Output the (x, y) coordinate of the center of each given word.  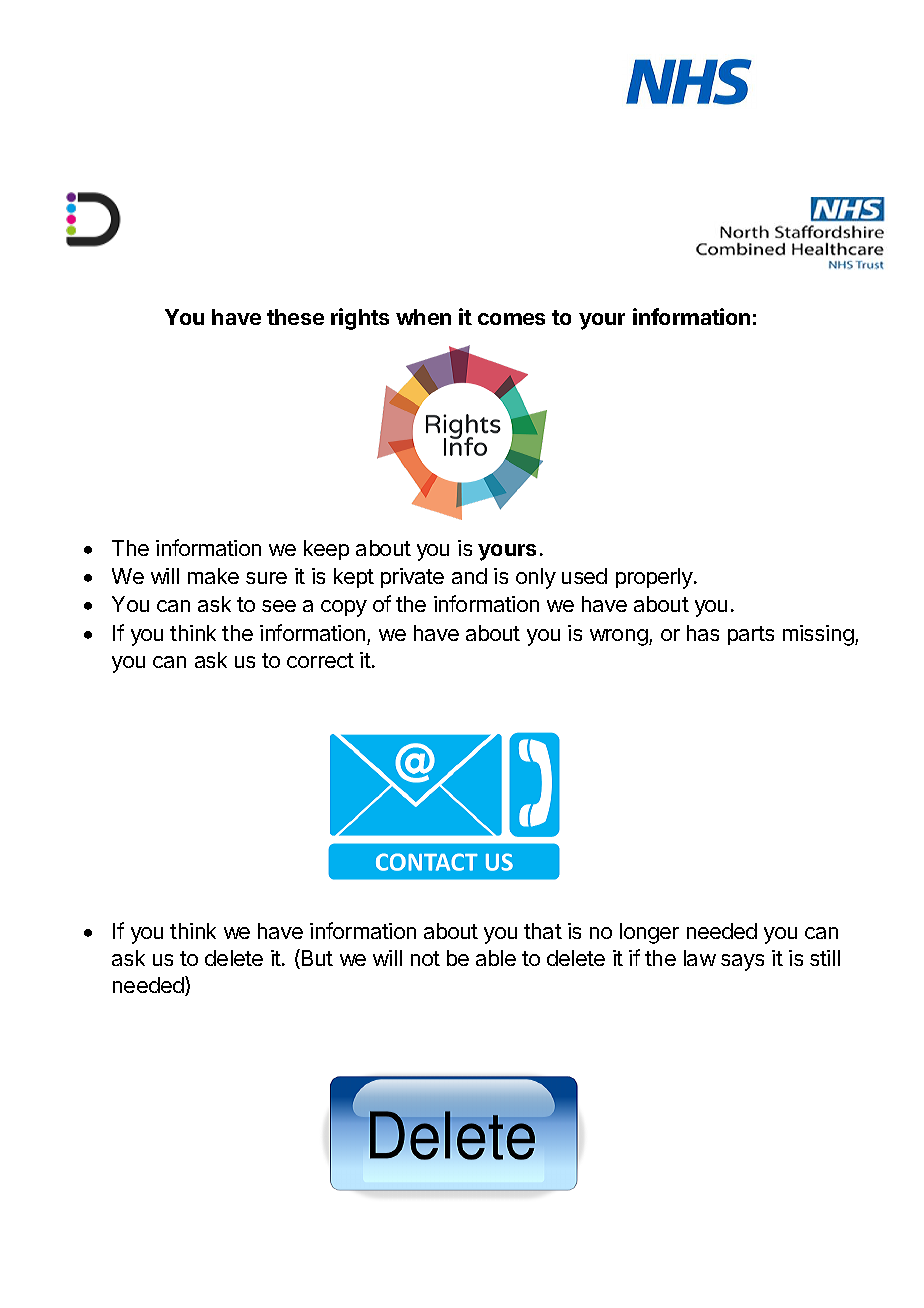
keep (326, 550)
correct (320, 660)
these (295, 317)
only (536, 578)
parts (751, 635)
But (316, 959)
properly (655, 578)
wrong (619, 637)
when (423, 317)
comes (511, 319)
